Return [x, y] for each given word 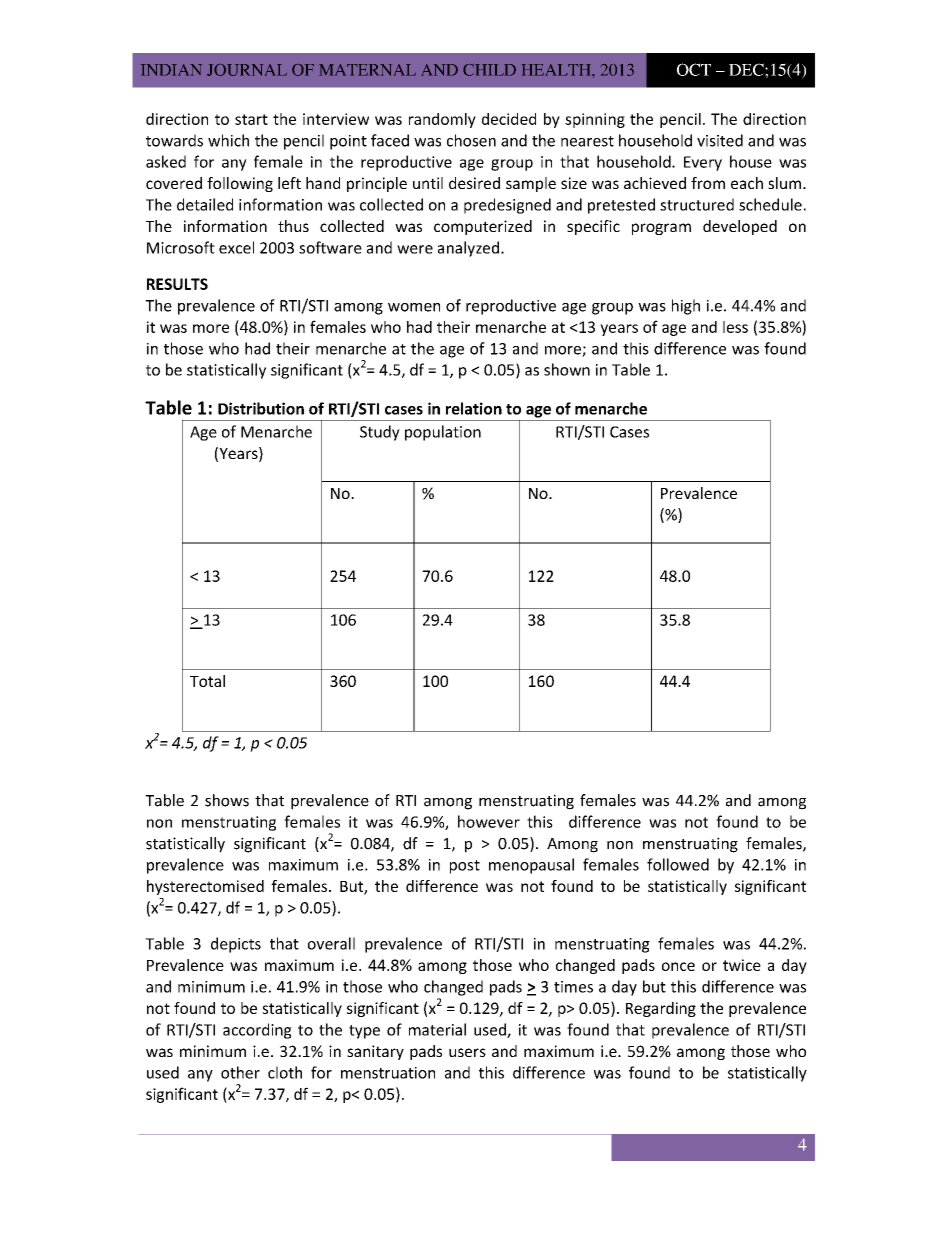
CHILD [489, 70]
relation [474, 408]
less [735, 327]
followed [678, 864]
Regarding [661, 1009]
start [251, 119]
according [257, 1031]
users [467, 1052]
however [489, 821]
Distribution [261, 408]
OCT [694, 69]
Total [207, 681]
